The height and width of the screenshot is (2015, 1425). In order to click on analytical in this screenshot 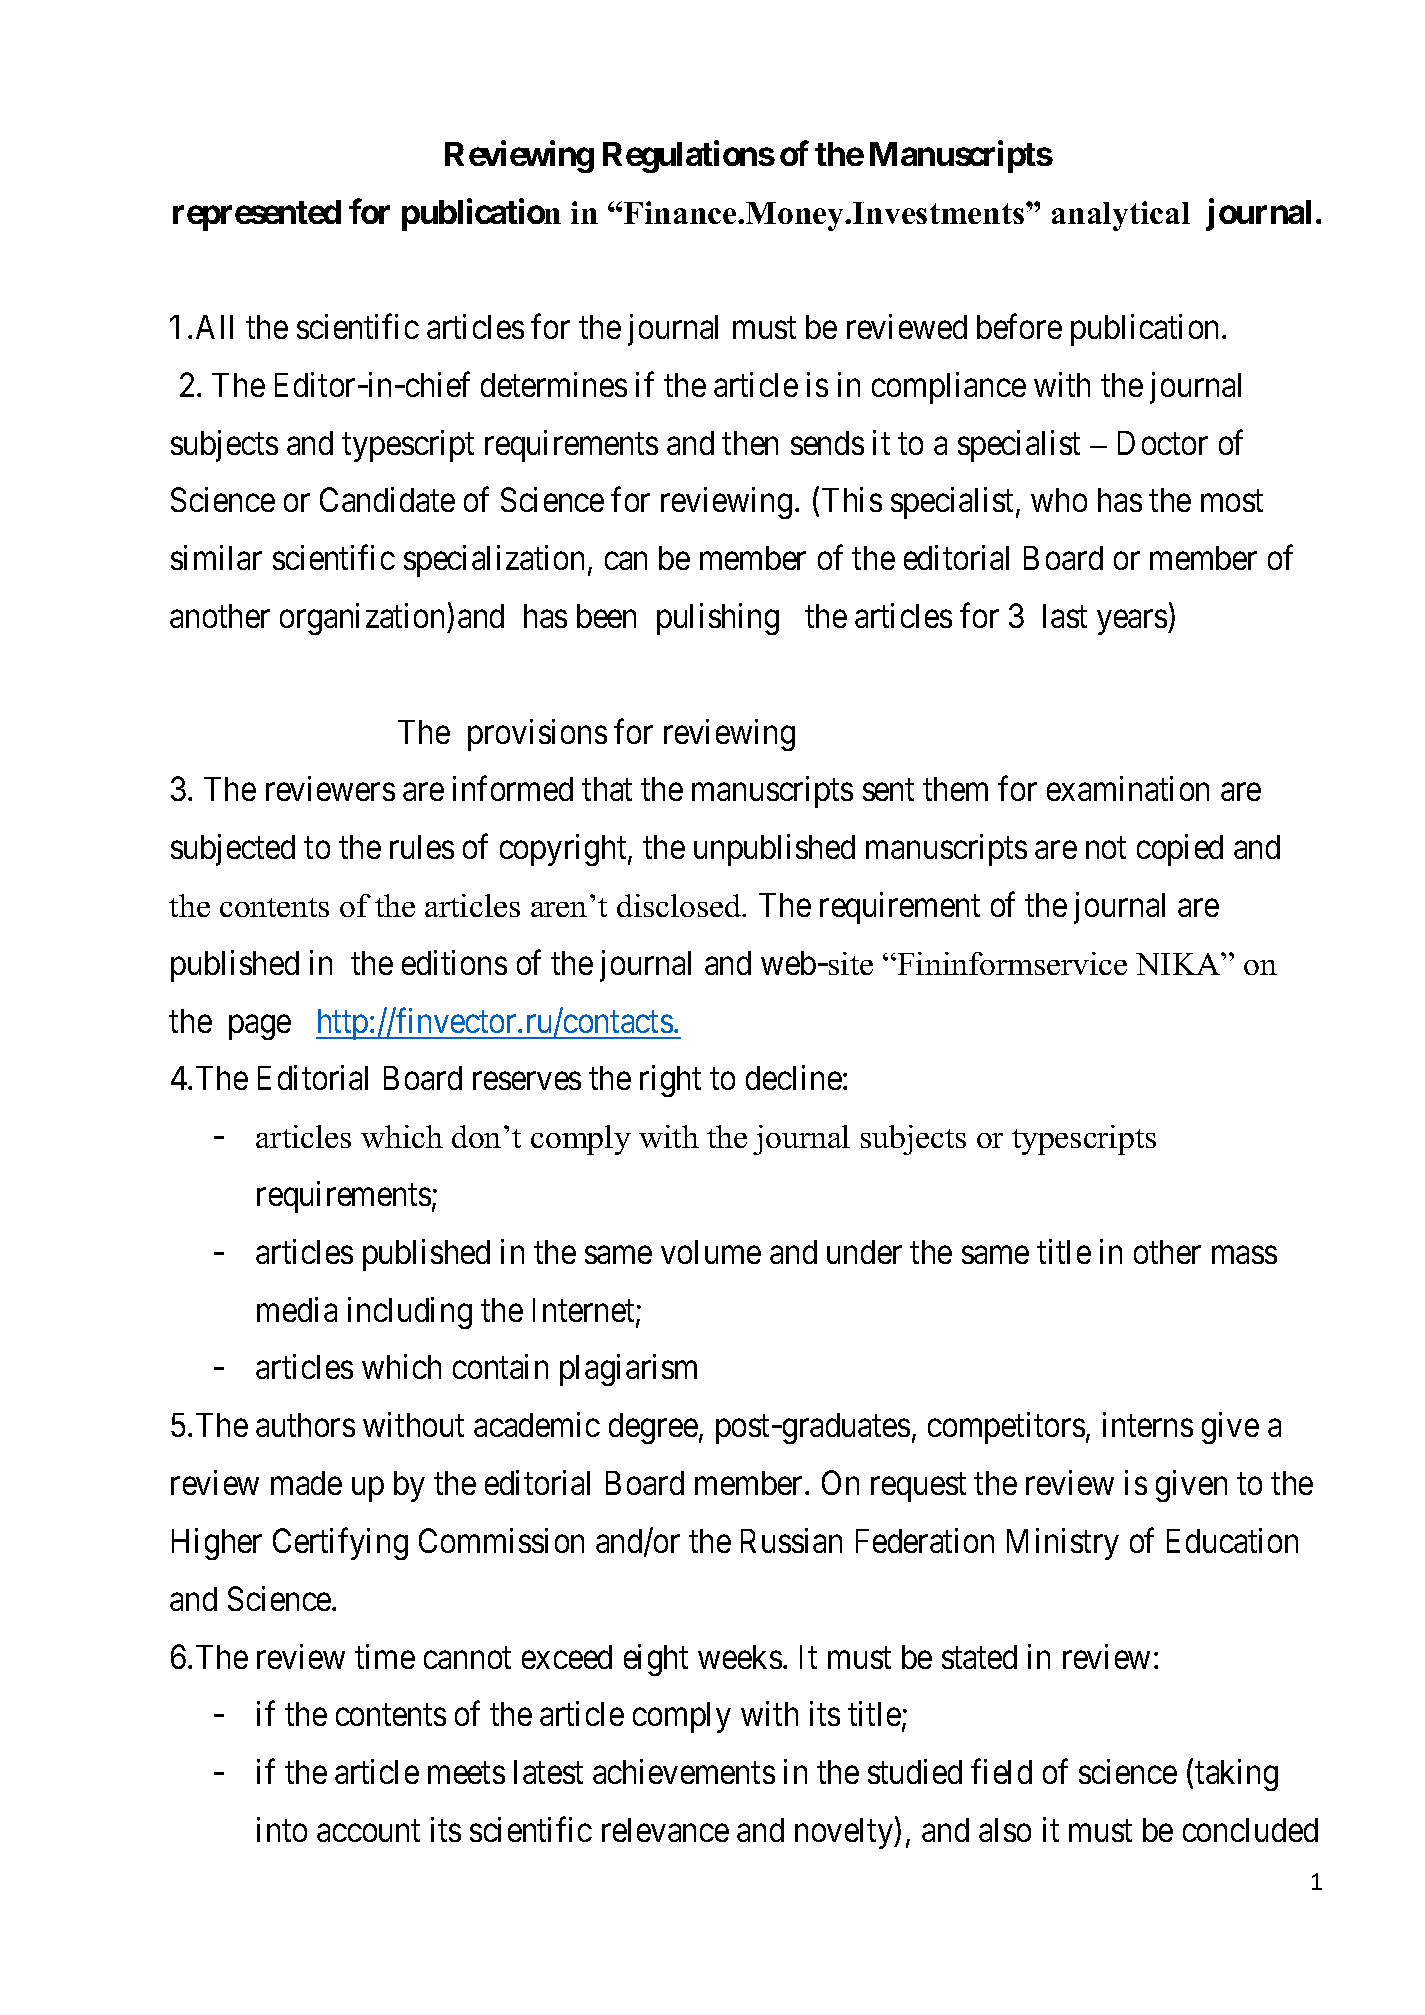, I will do `click(1121, 216)`.
